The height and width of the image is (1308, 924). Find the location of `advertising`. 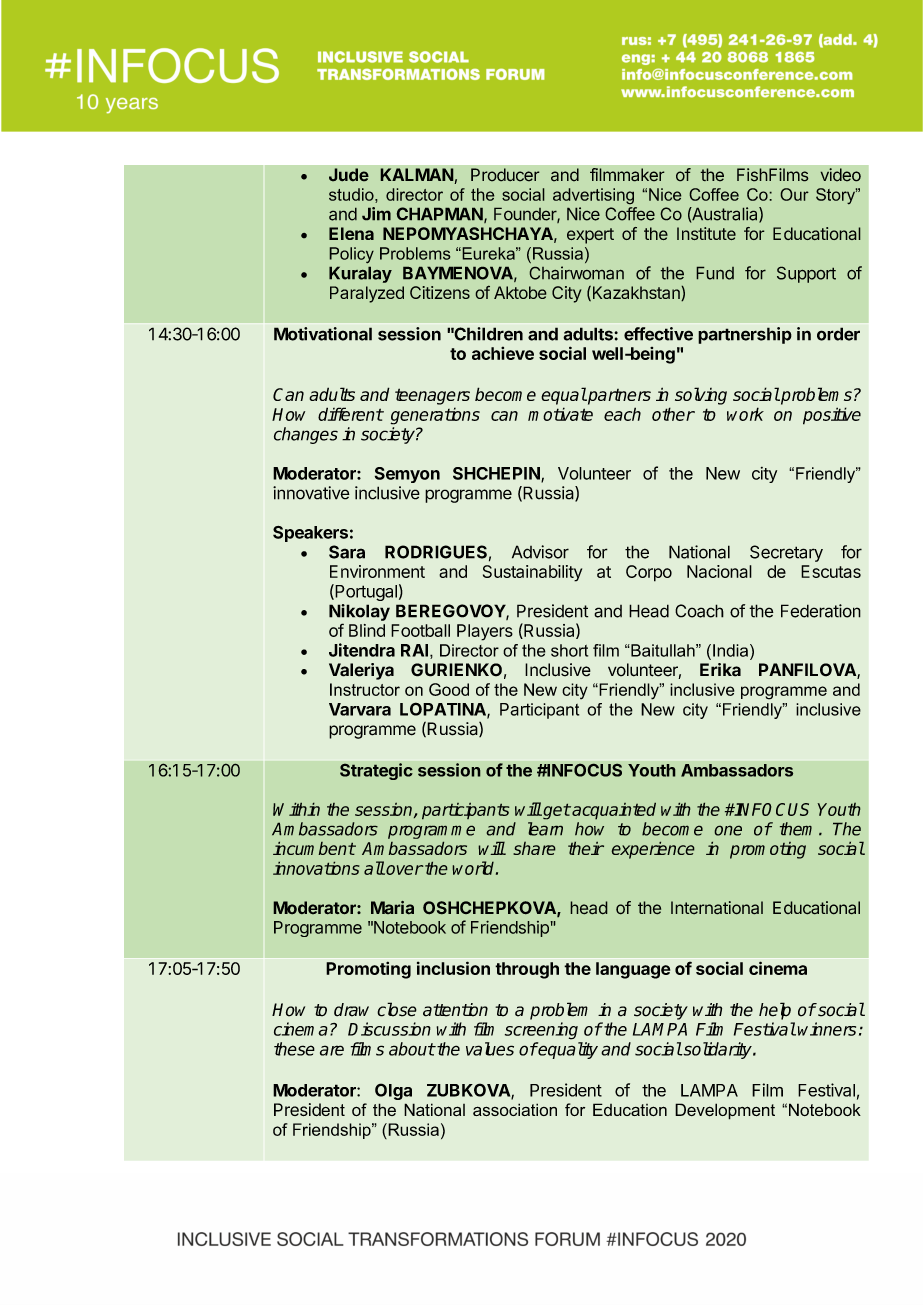

advertising is located at coordinates (593, 196).
